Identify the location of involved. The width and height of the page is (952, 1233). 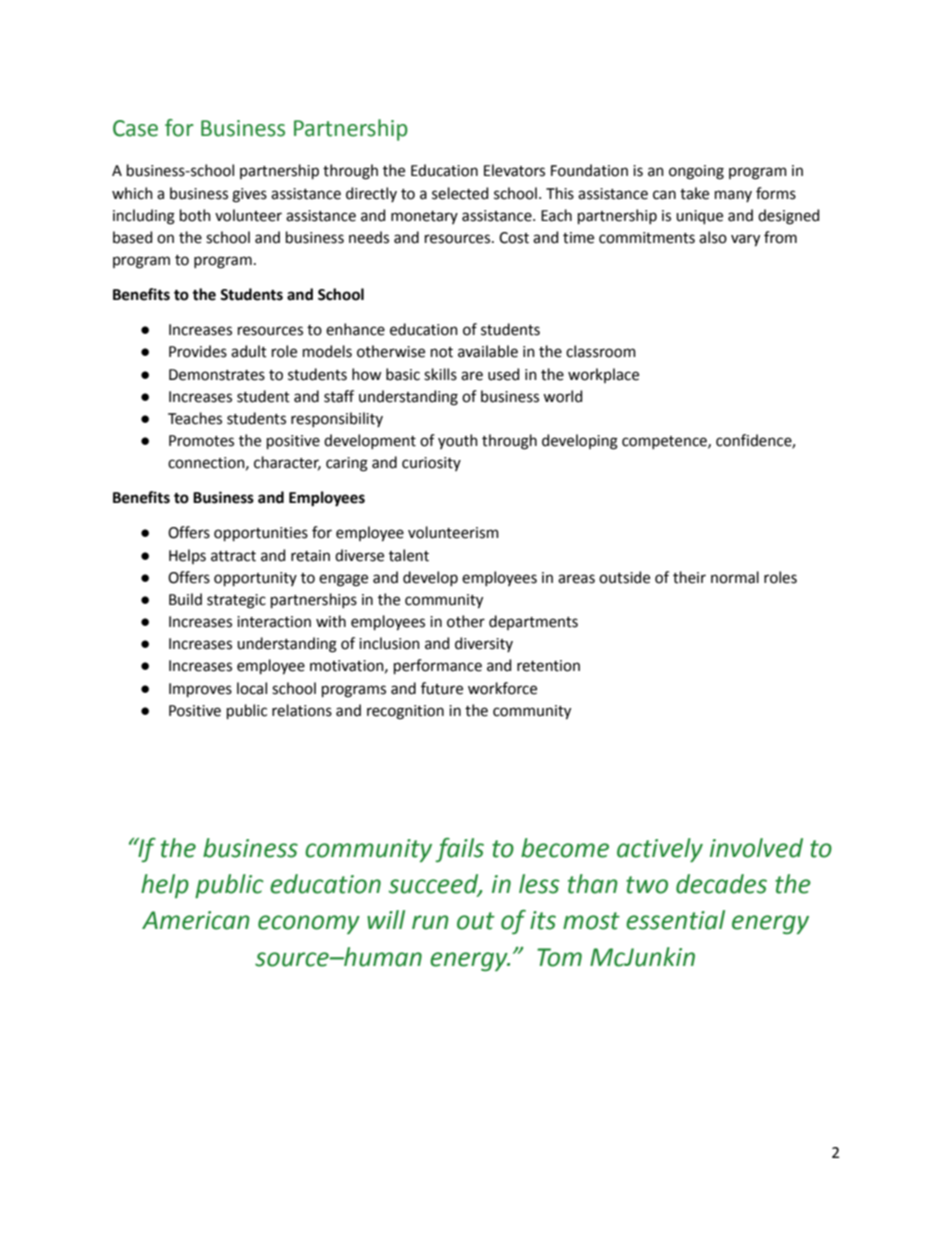
(756, 848).
